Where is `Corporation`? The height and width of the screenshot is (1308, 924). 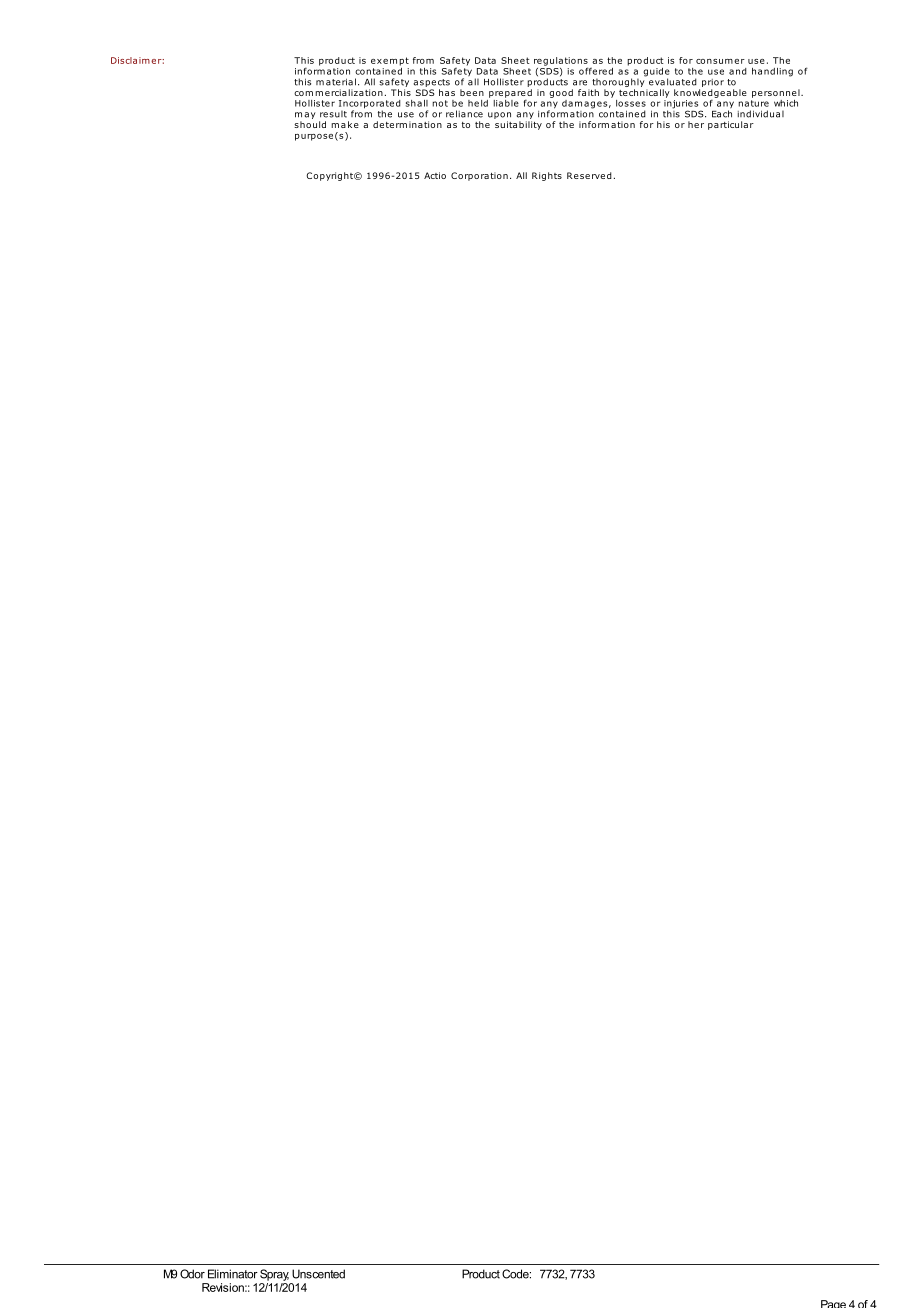 Corporation is located at coordinates (479, 176).
